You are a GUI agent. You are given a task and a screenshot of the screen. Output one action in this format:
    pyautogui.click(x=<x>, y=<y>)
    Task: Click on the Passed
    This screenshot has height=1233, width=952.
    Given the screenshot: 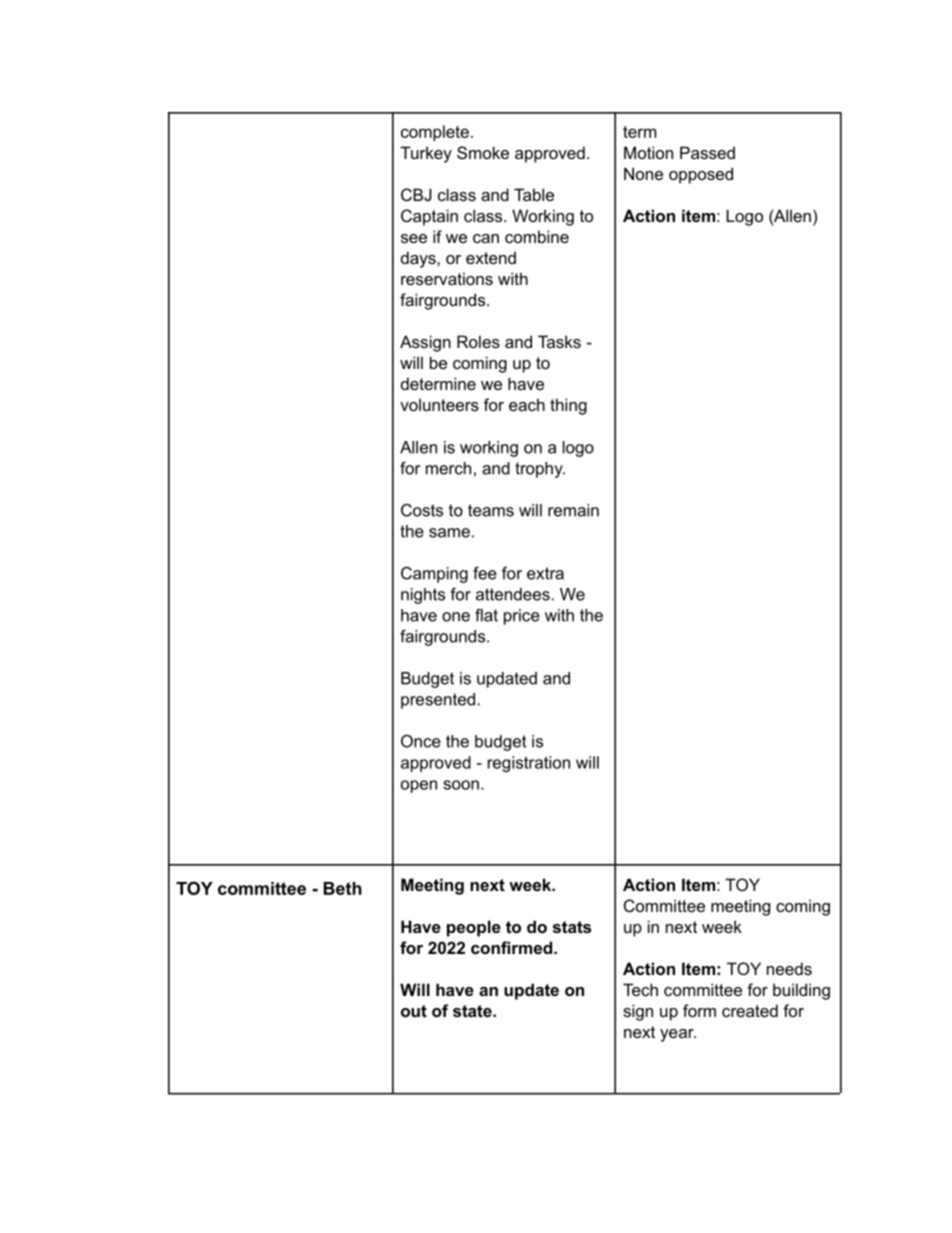 What is the action you would take?
    pyautogui.click(x=707, y=152)
